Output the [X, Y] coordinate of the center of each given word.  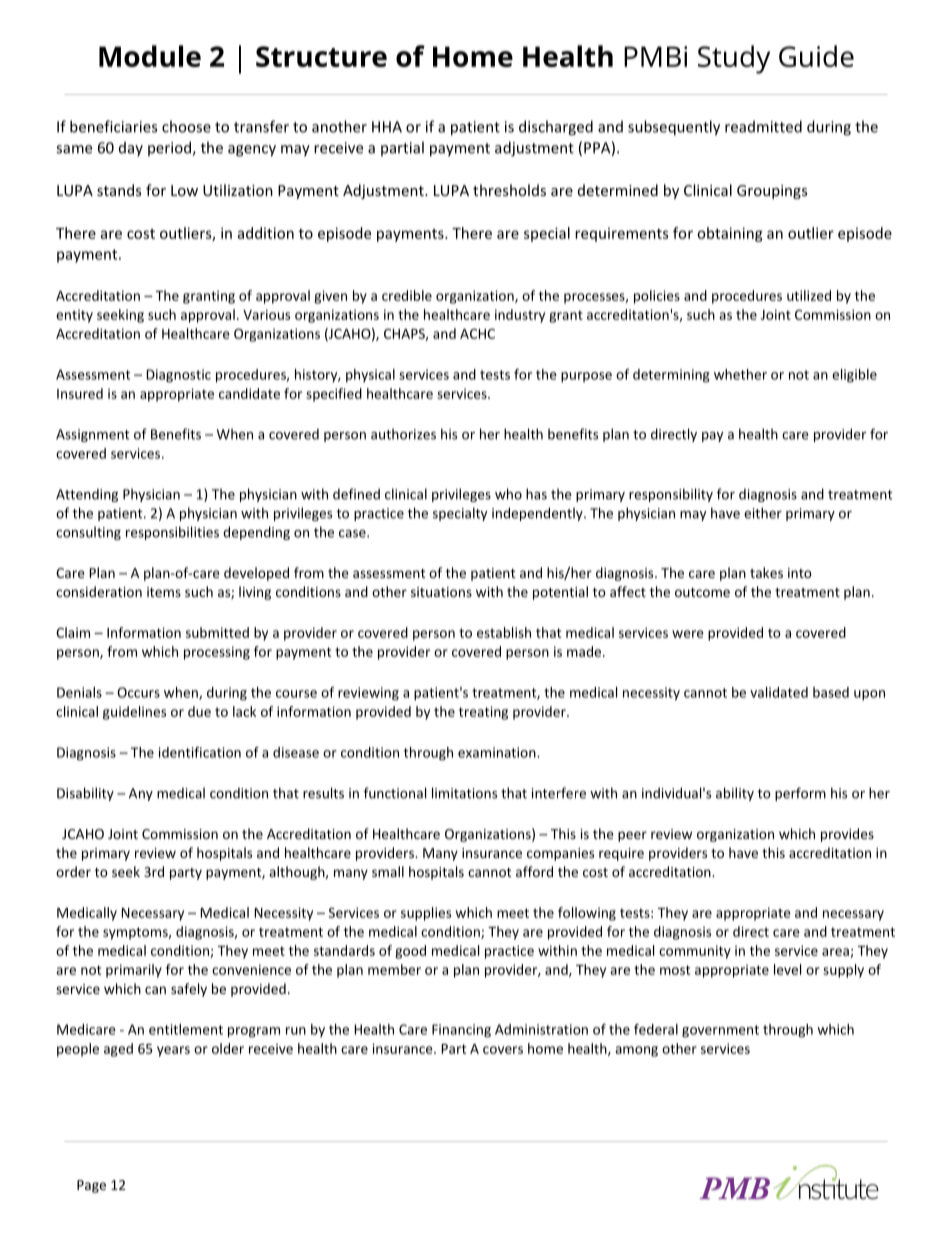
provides [847, 835]
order [73, 871]
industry [520, 316]
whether [740, 374]
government [720, 1031]
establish [504, 632]
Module [150, 56]
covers [503, 1050]
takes [766, 572]
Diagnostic [179, 376]
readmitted [763, 126]
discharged [556, 128]
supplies [426, 914]
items [164, 592]
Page [91, 1186]
